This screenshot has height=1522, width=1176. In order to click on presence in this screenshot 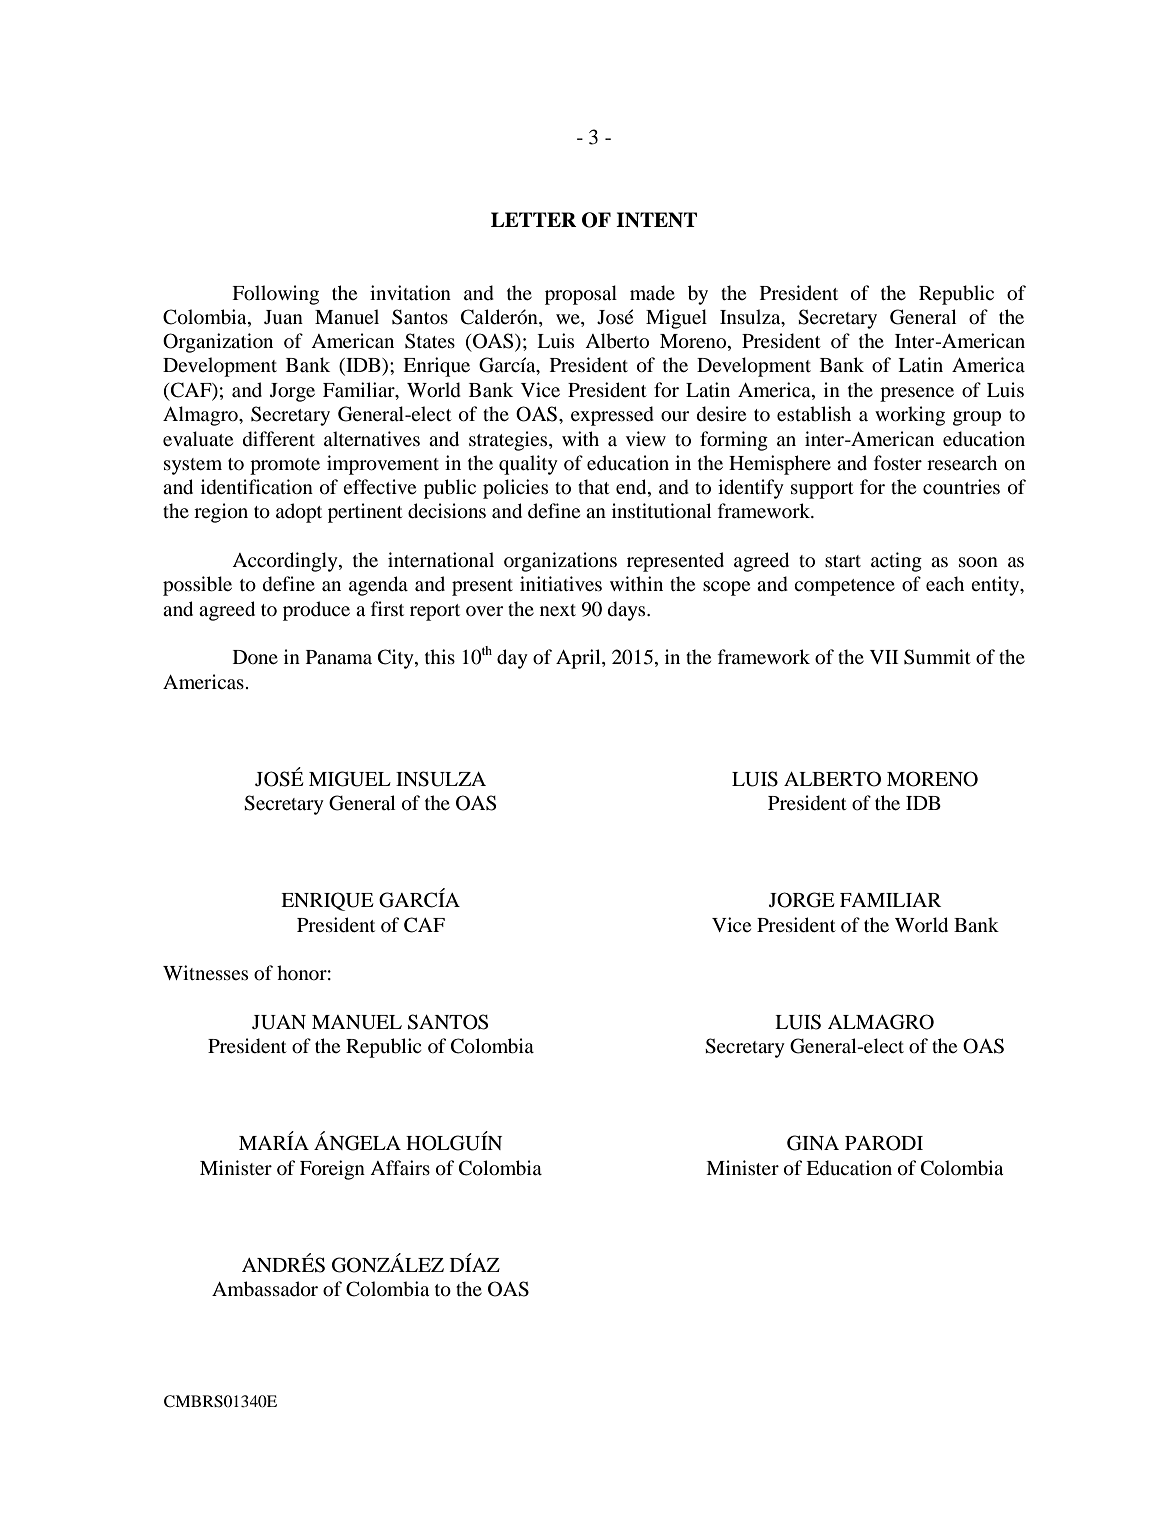, I will do `click(917, 394)`.
